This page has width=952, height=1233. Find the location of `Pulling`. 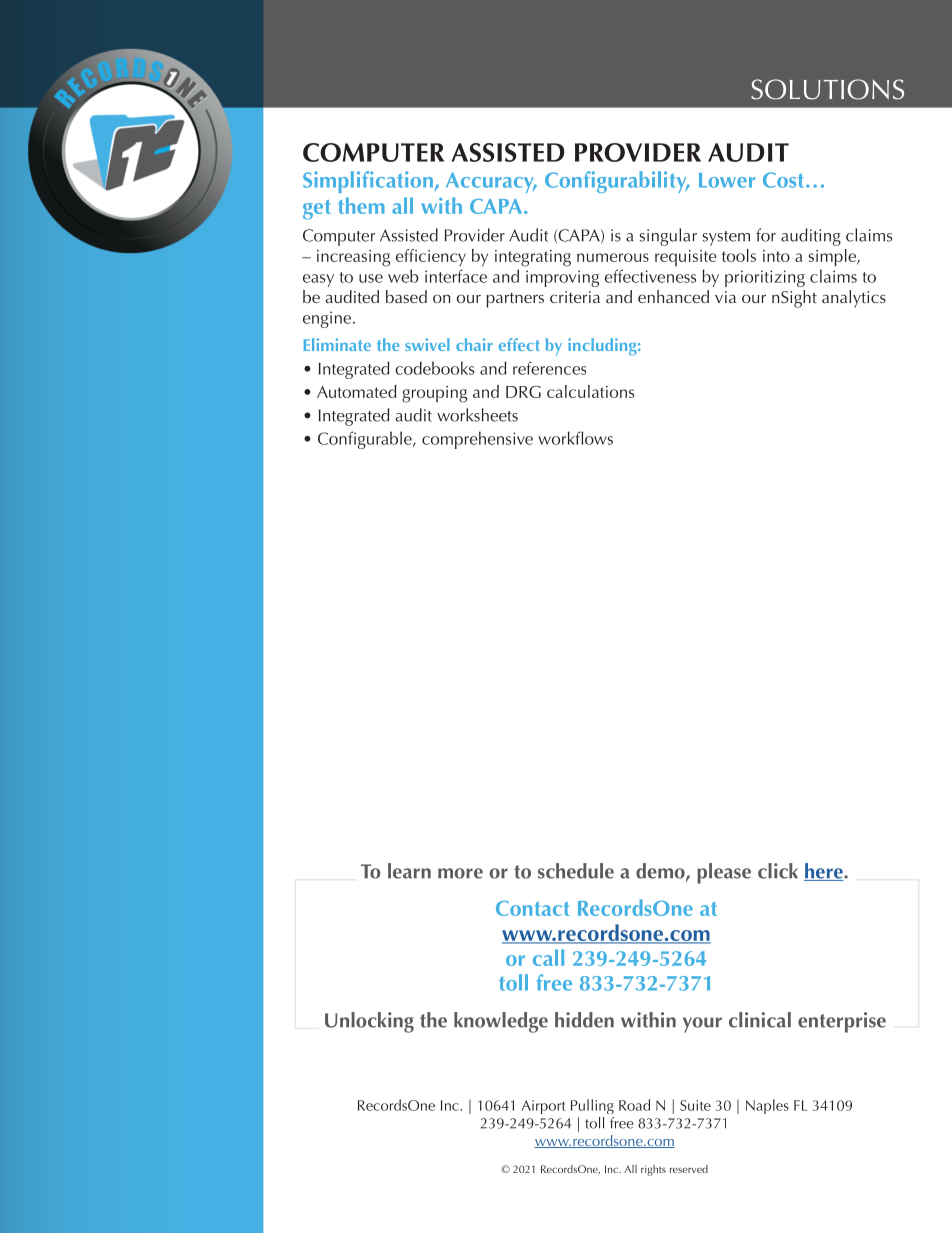

Pulling is located at coordinates (592, 1106).
